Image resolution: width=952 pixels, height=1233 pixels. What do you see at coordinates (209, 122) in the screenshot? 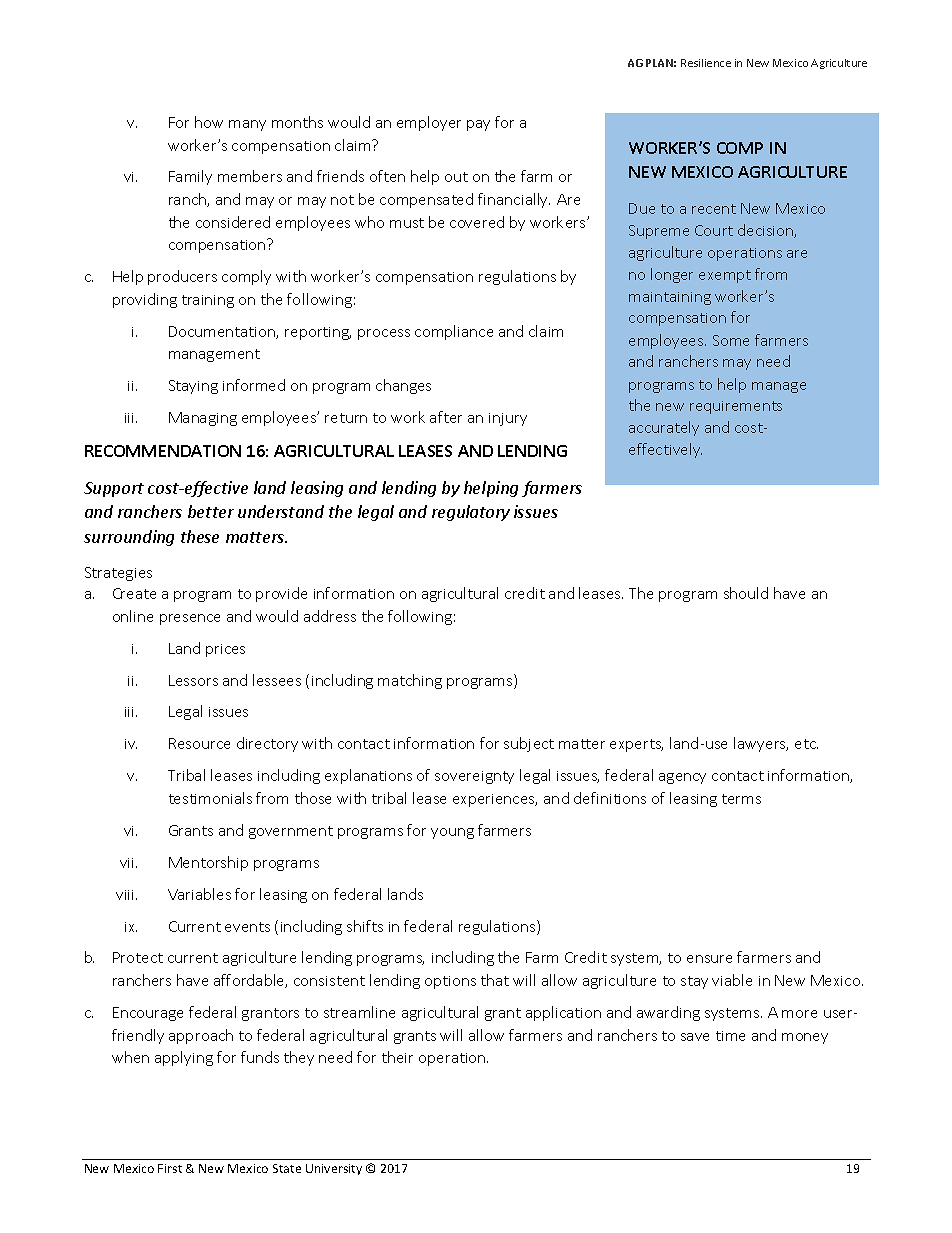
I see `how` at bounding box center [209, 122].
